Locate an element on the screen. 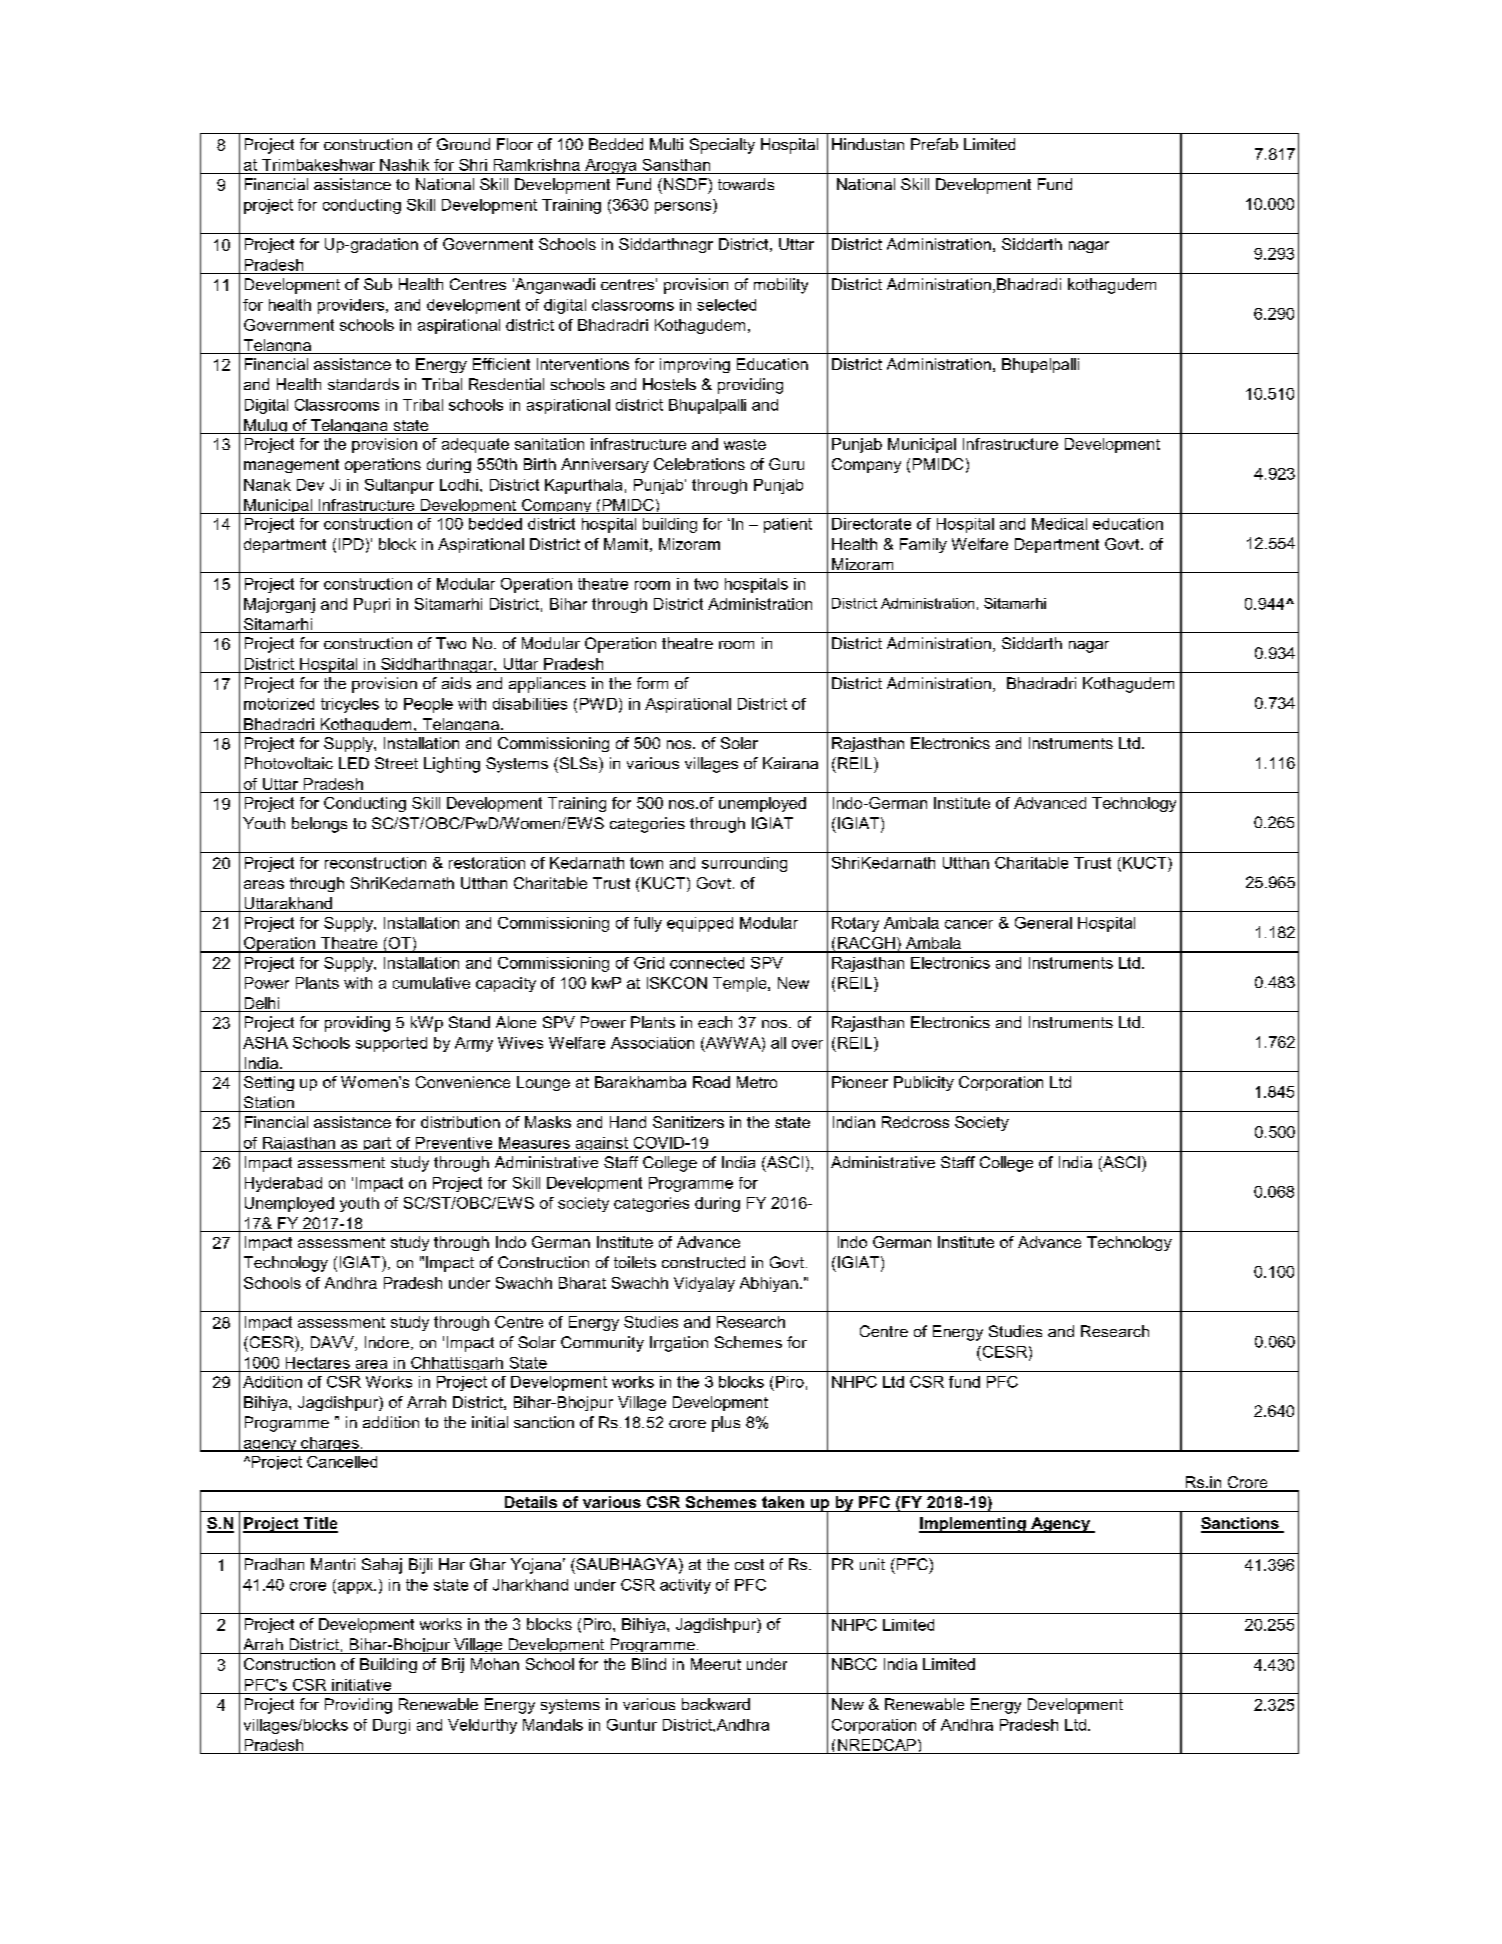  Hectares is located at coordinates (318, 1363).
